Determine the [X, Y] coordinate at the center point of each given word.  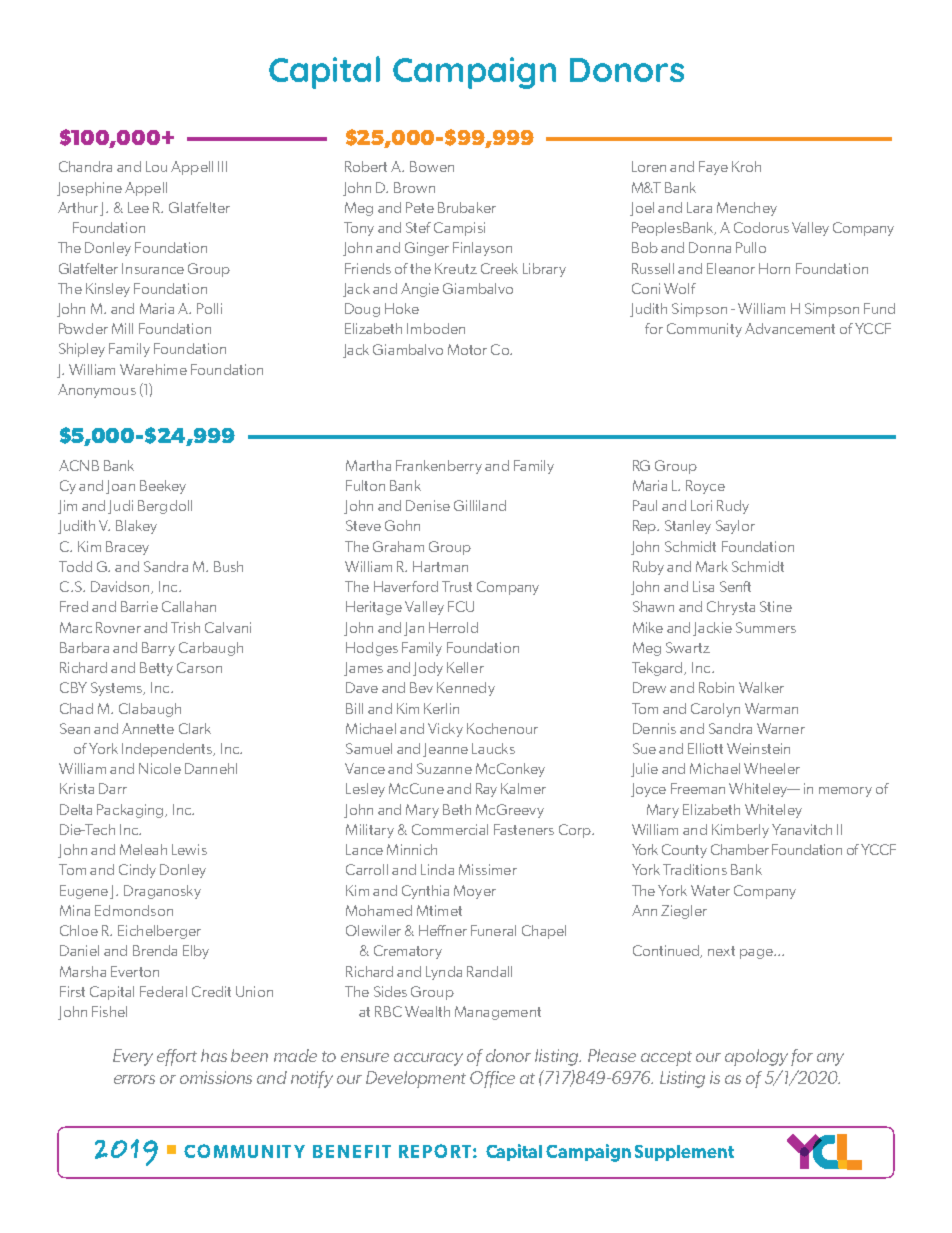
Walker [761, 687]
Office [492, 1079]
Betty [156, 669]
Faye [713, 168]
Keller [465, 667]
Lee [138, 207]
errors [134, 1079]
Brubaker [467, 207]
